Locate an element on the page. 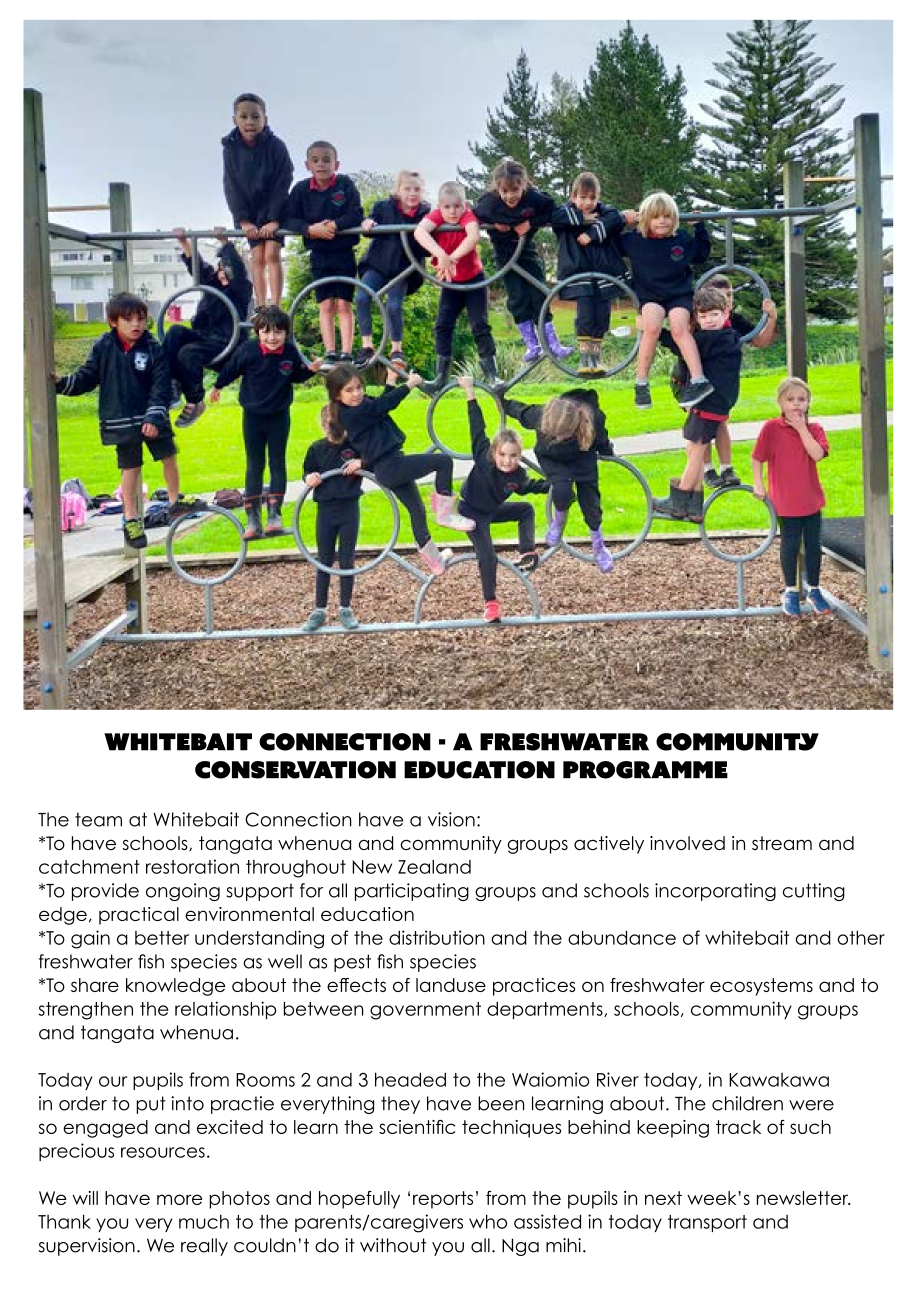  put is located at coordinates (151, 1105).
